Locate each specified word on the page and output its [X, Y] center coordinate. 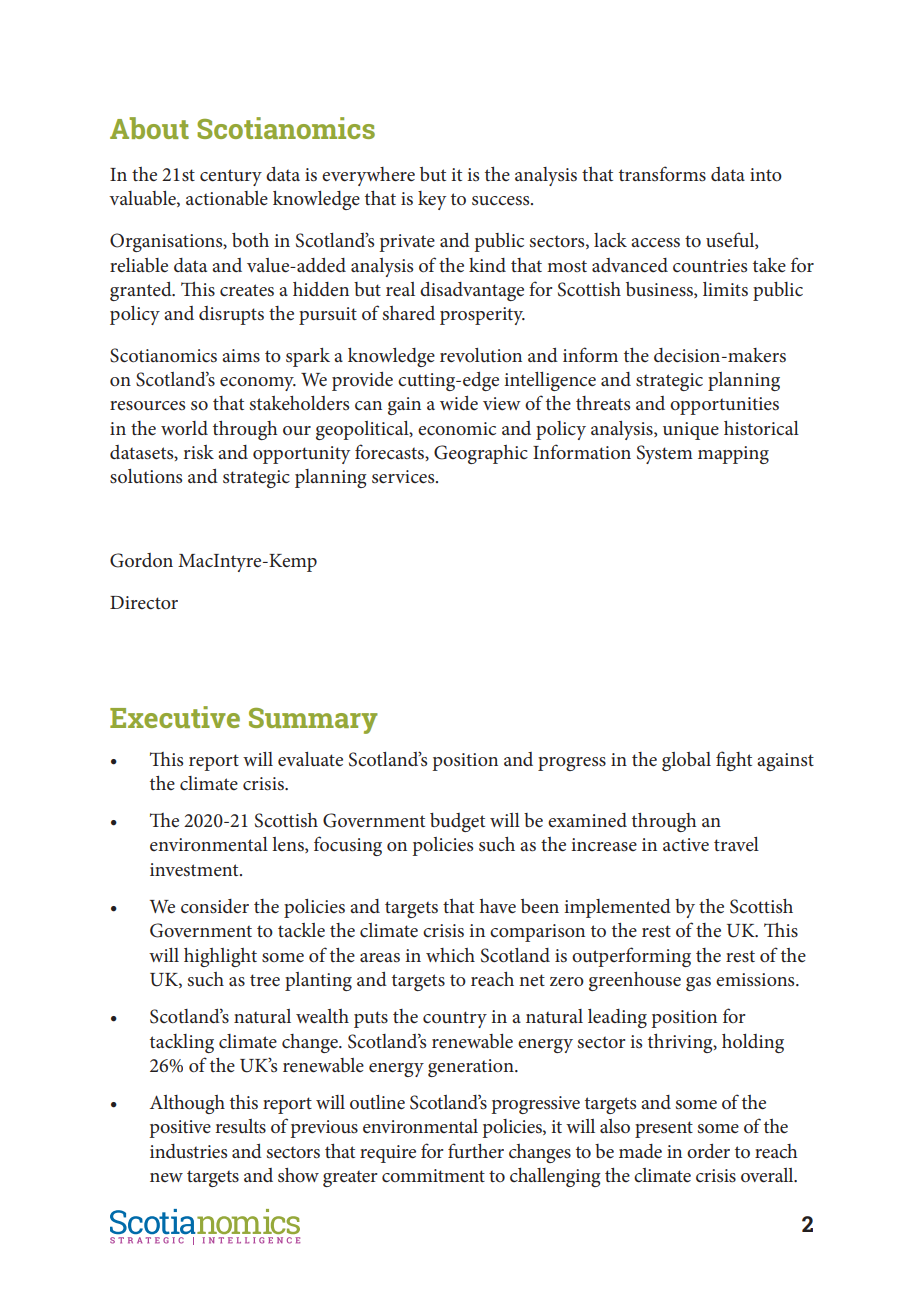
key [432, 200]
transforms [662, 174]
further [476, 1150]
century [231, 177]
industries [188, 1151]
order [708, 1151]
